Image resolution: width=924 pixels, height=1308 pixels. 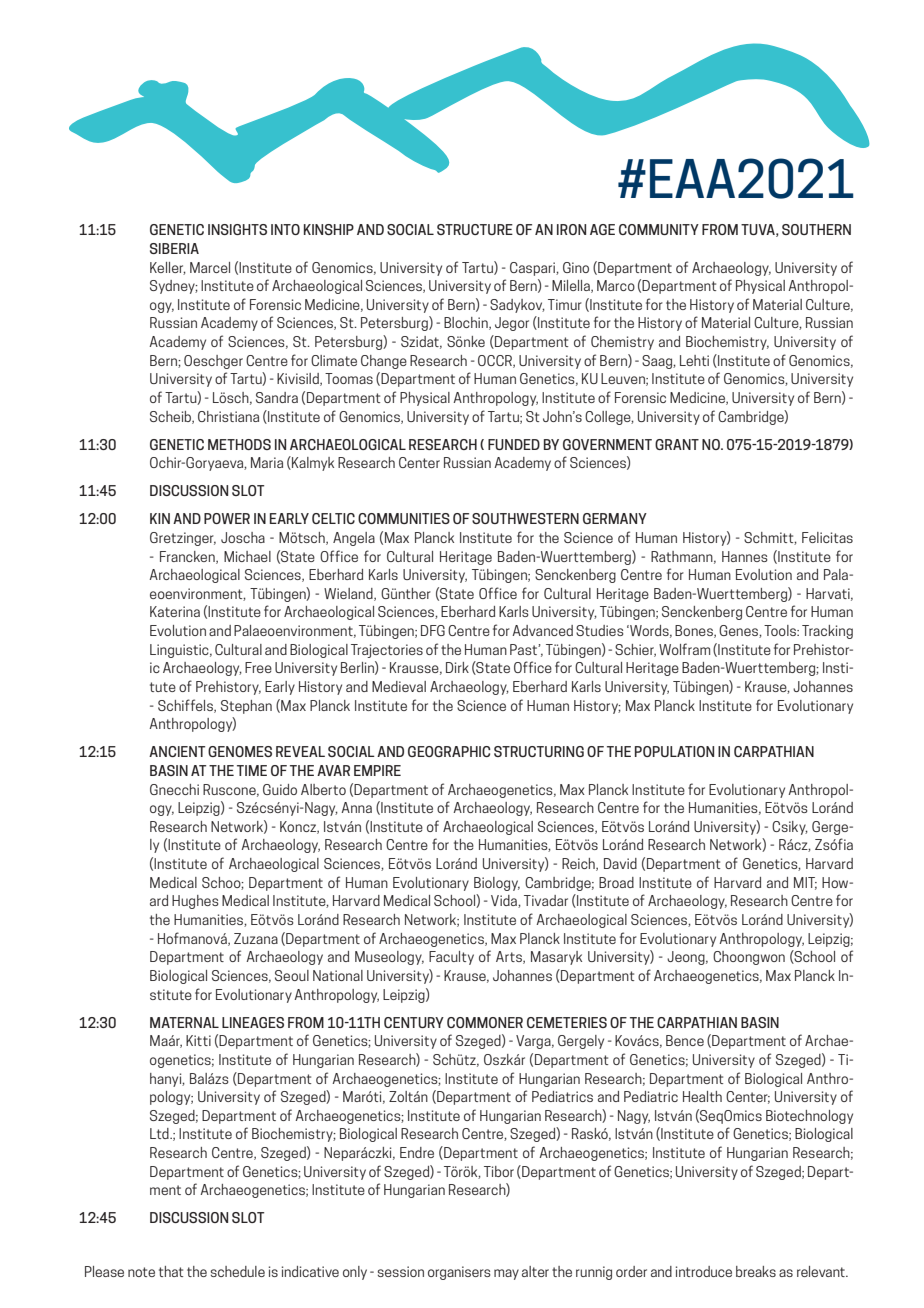 What do you see at coordinates (616, 882) in the screenshot?
I see `Broad` at bounding box center [616, 882].
